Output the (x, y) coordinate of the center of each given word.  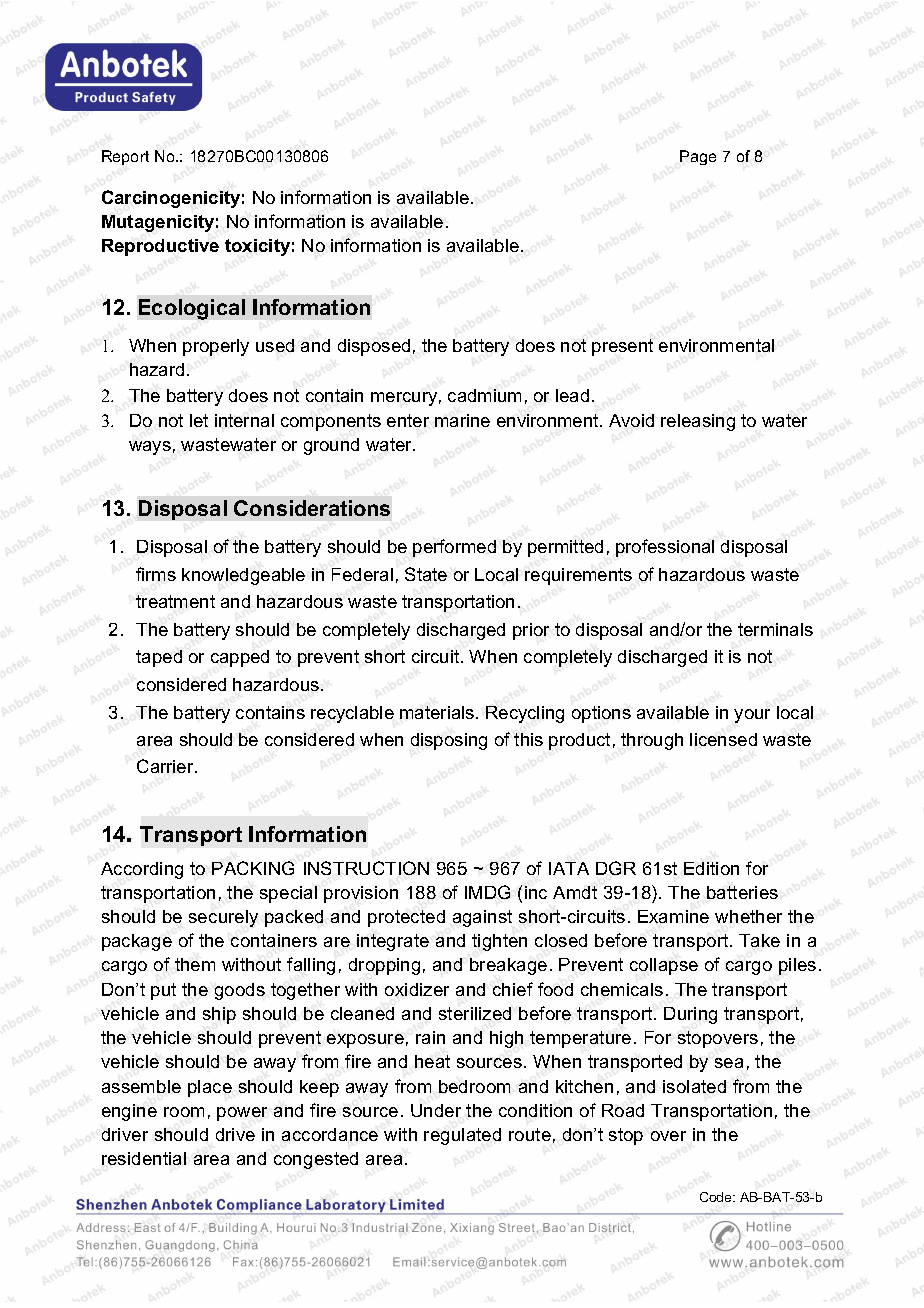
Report (125, 157)
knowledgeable (243, 576)
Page (698, 157)
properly (216, 347)
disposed (374, 347)
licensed (723, 739)
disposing (449, 741)
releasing (698, 422)
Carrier (166, 766)
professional (665, 548)
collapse (664, 966)
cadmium (484, 395)
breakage (508, 966)
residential (144, 1158)
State (426, 574)
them (195, 964)
